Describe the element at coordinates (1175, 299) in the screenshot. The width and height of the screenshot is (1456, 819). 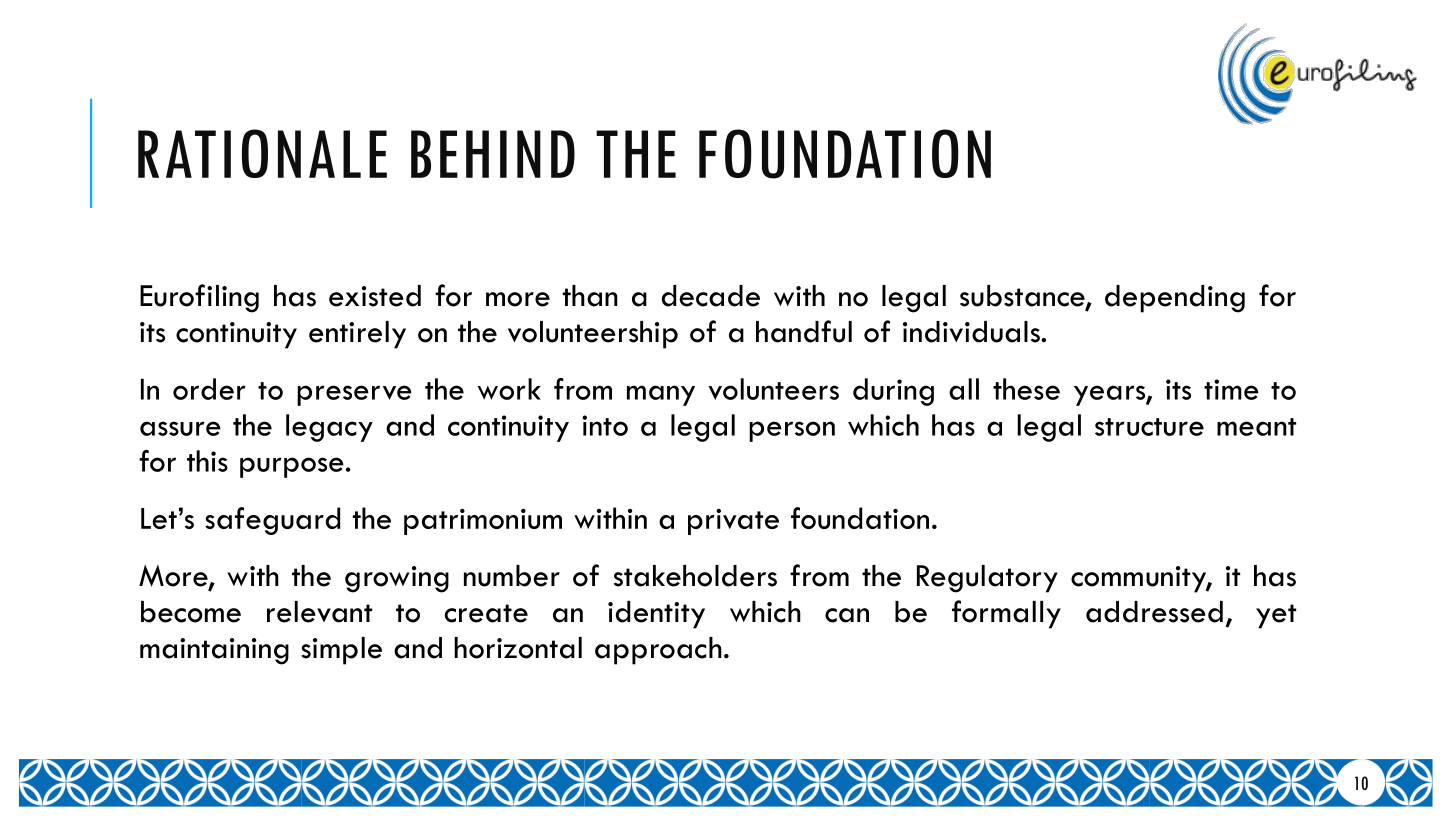
I see `depending` at that location.
